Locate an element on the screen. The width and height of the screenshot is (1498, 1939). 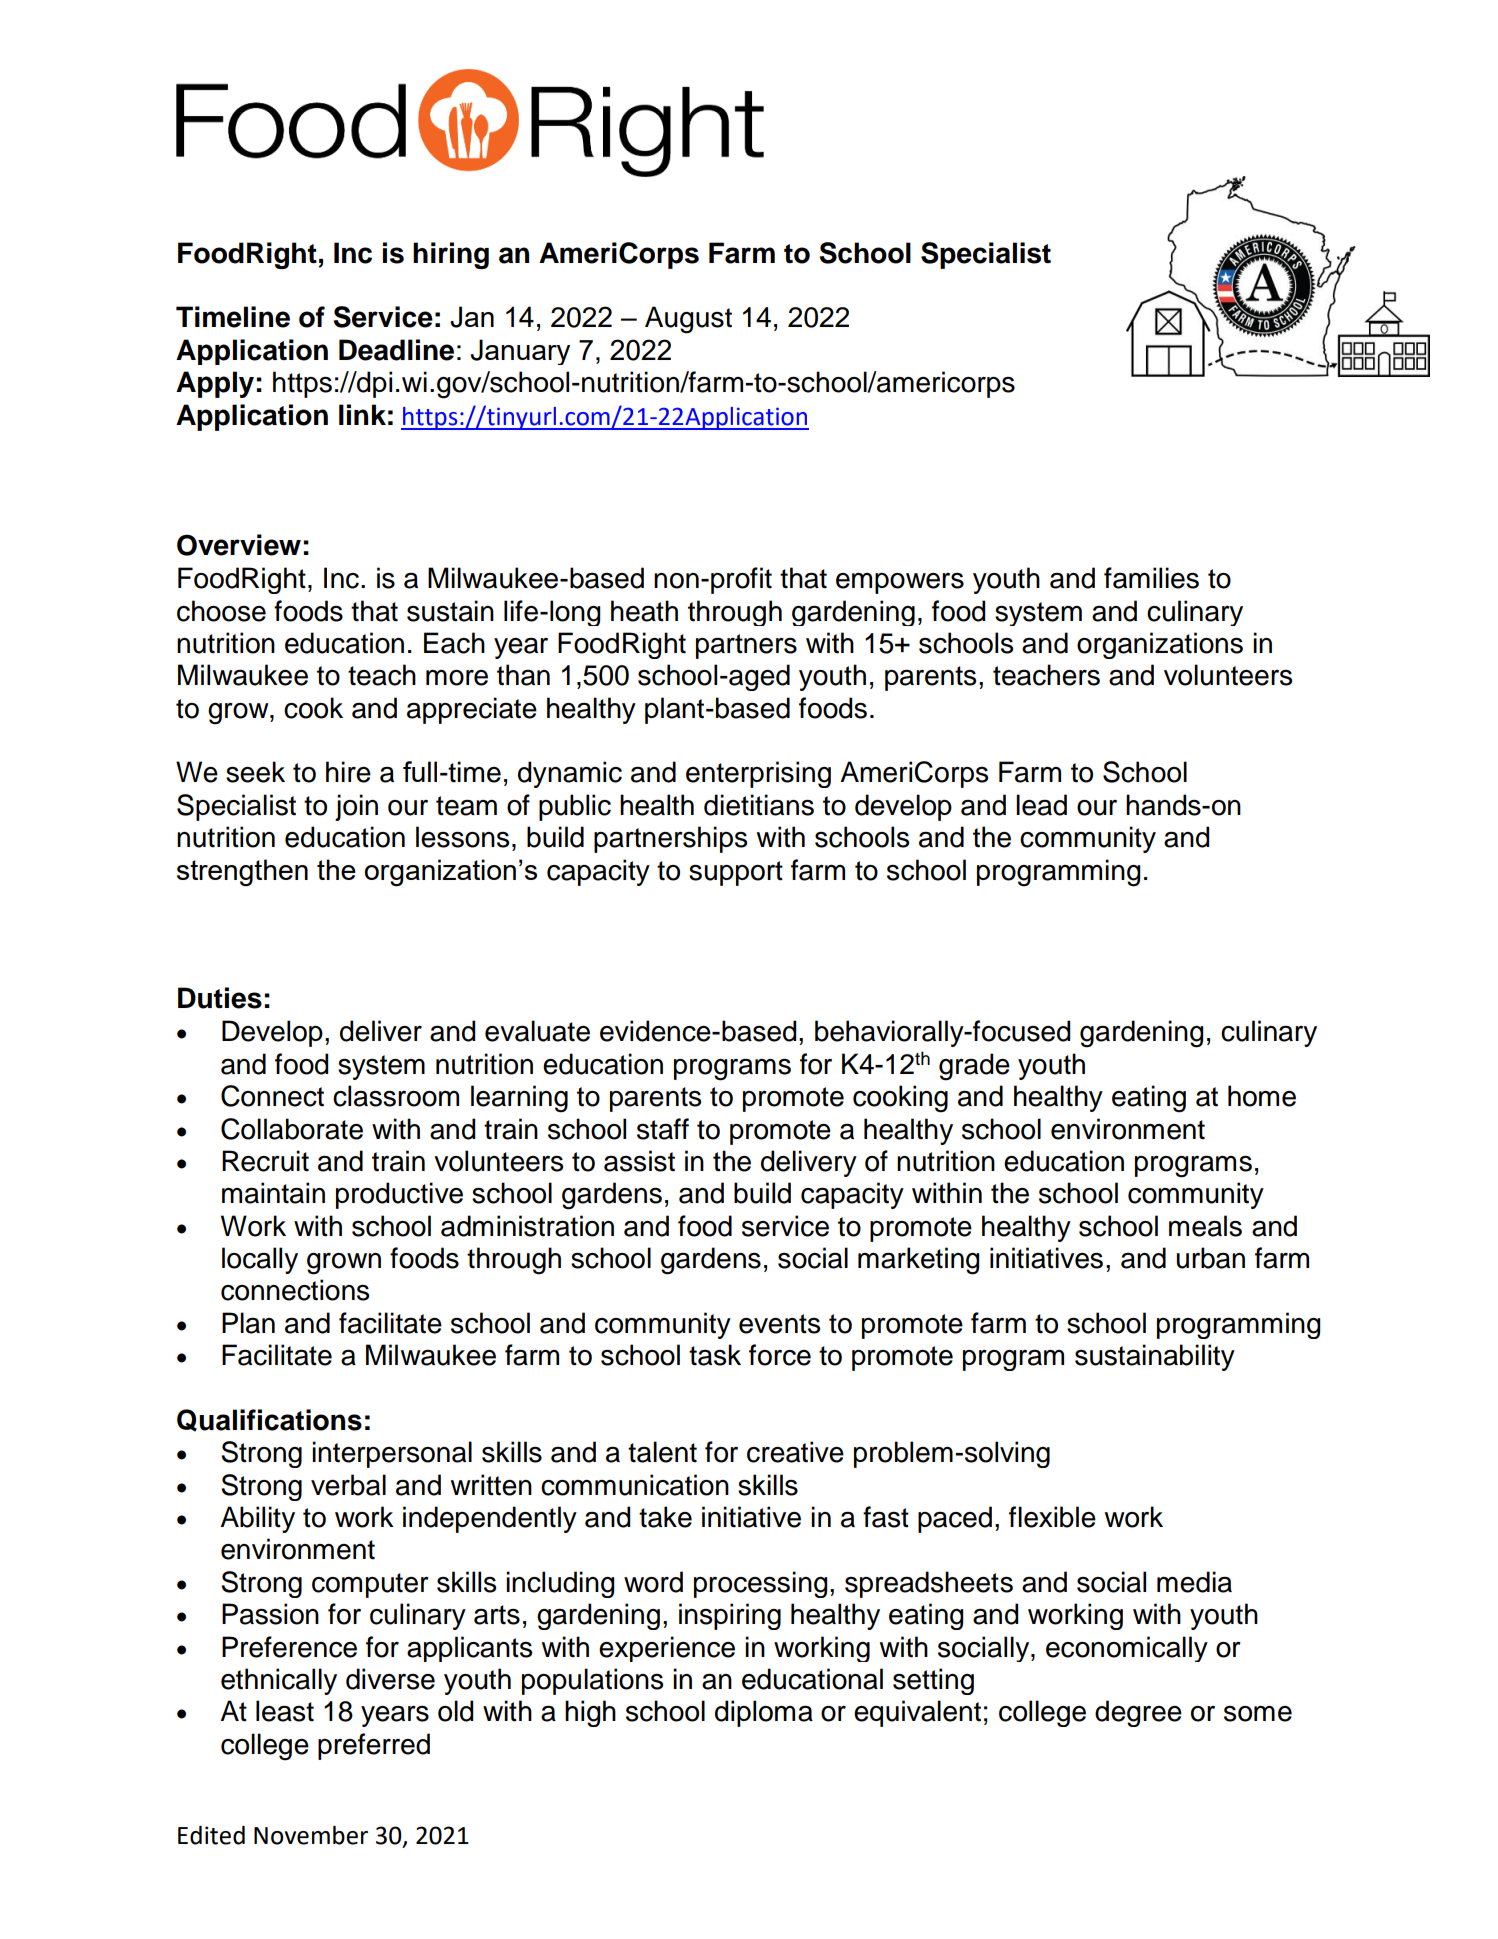
Deadline is located at coordinates (396, 350).
